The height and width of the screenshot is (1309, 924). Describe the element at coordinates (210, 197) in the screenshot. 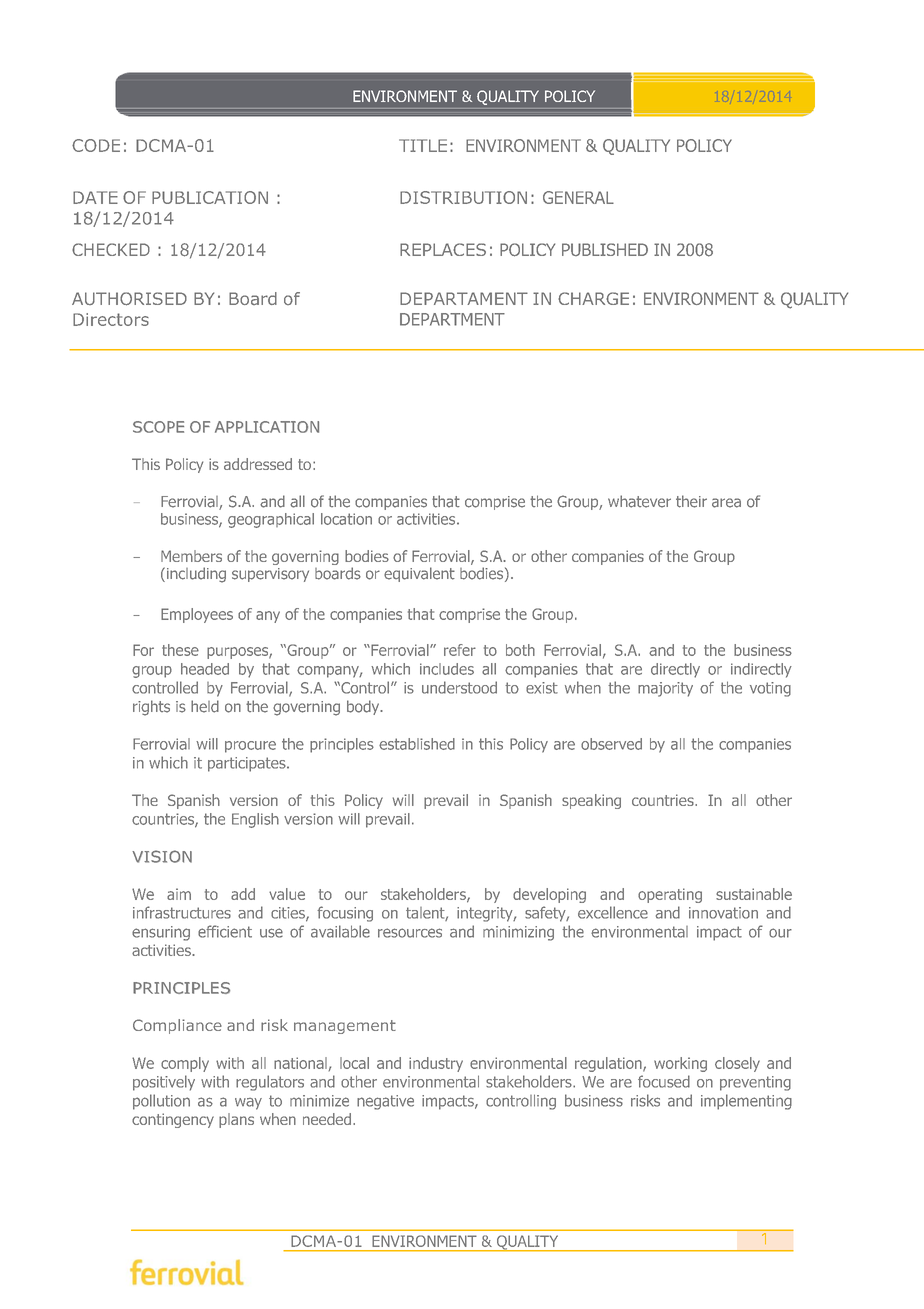

I see `PUBLICATION` at that location.
